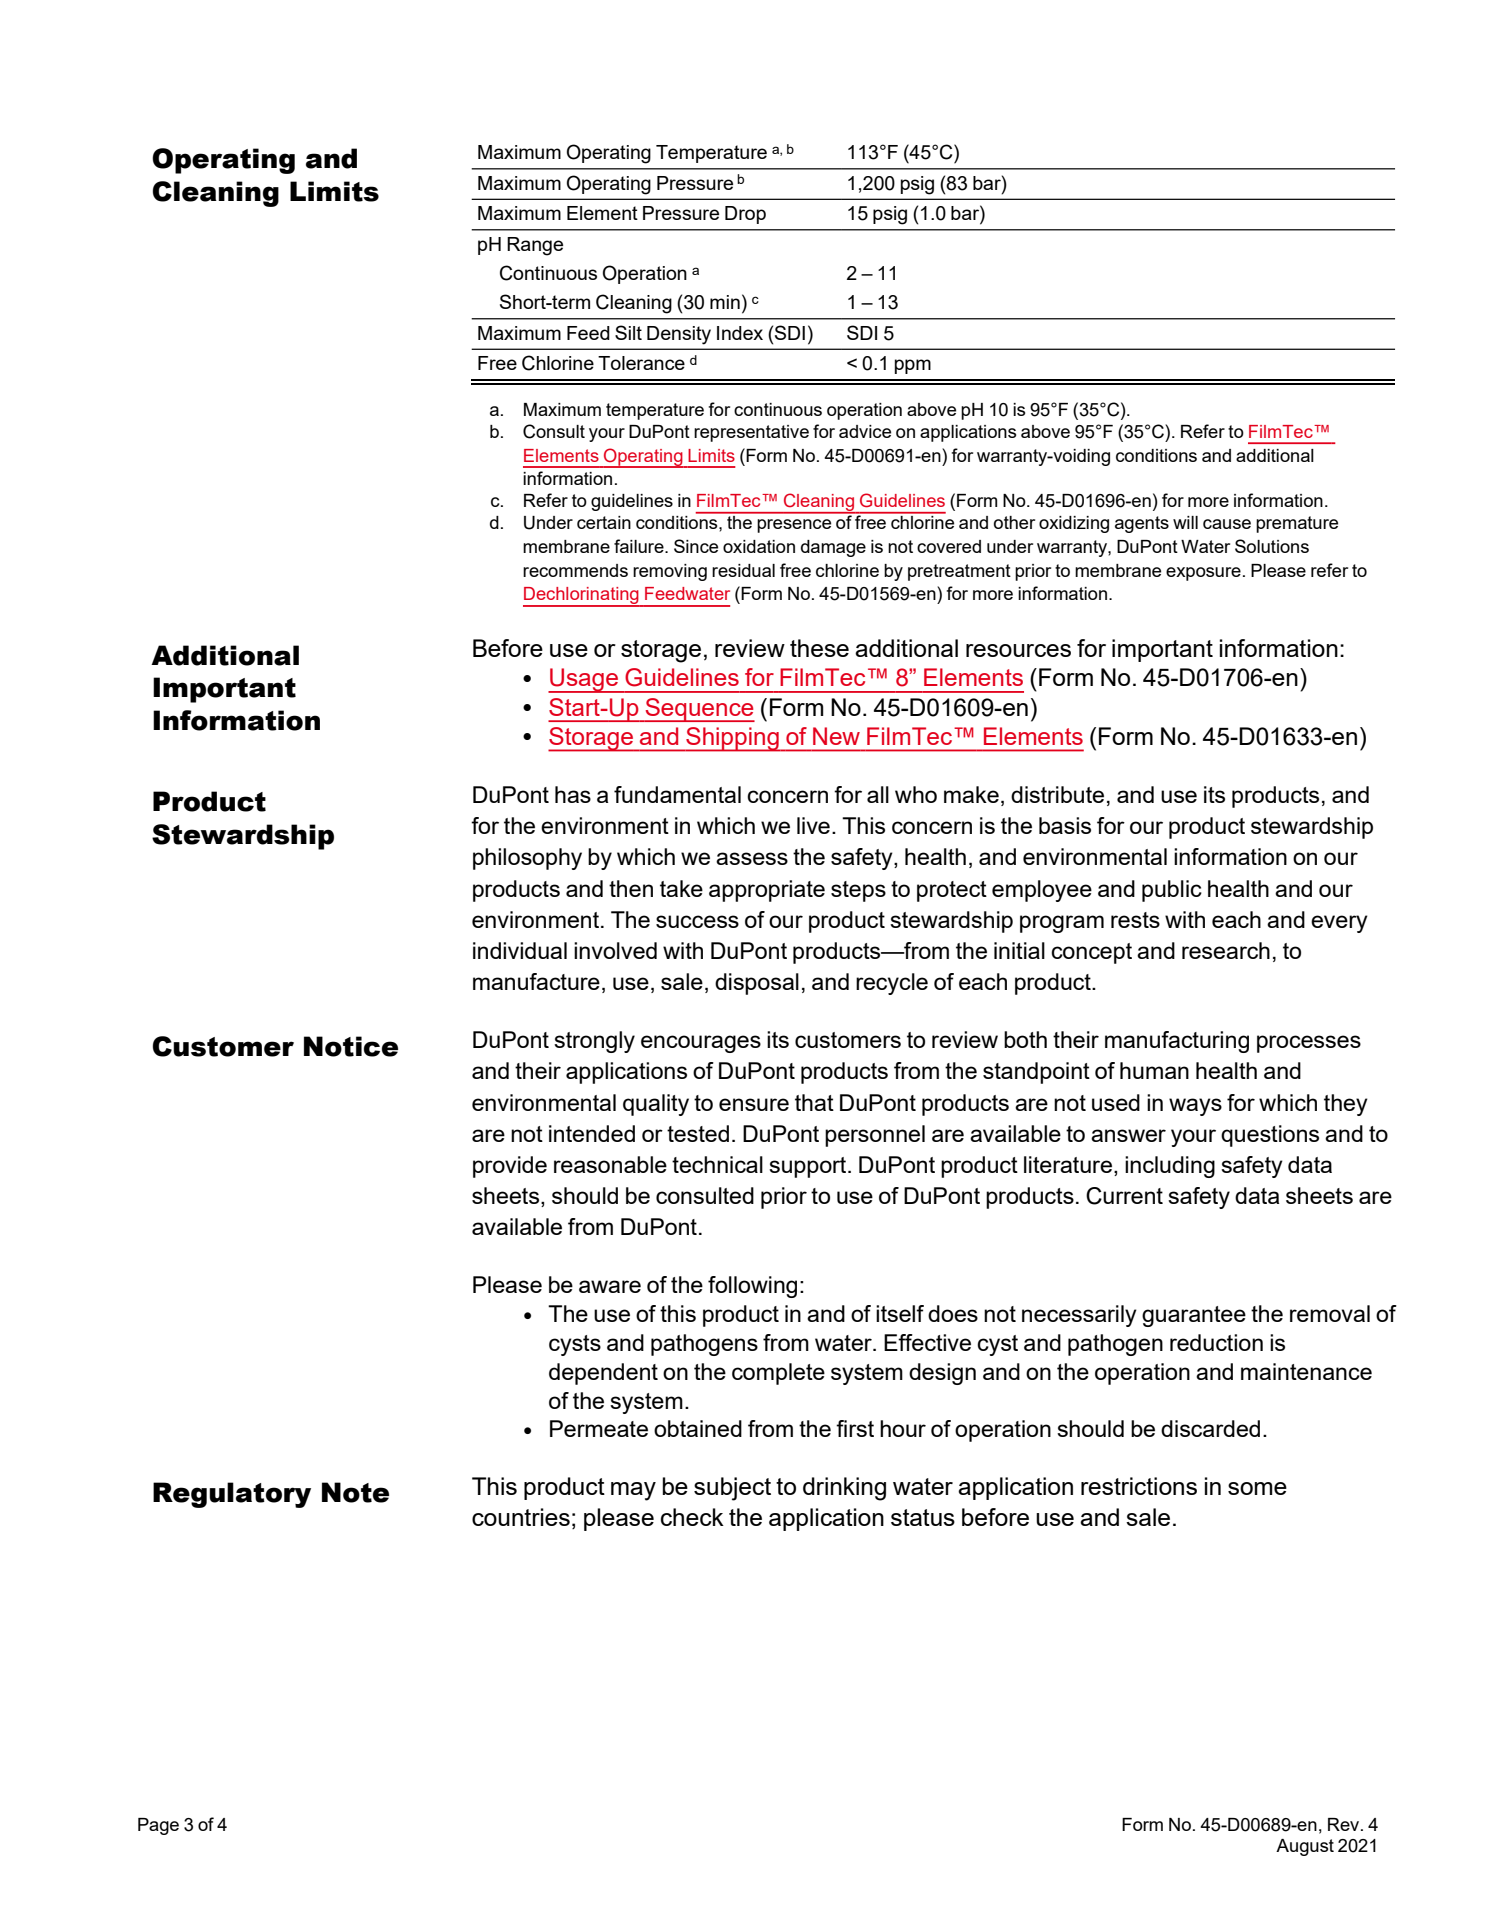  Describe the element at coordinates (510, 1167) in the screenshot. I see `provide` at that location.
